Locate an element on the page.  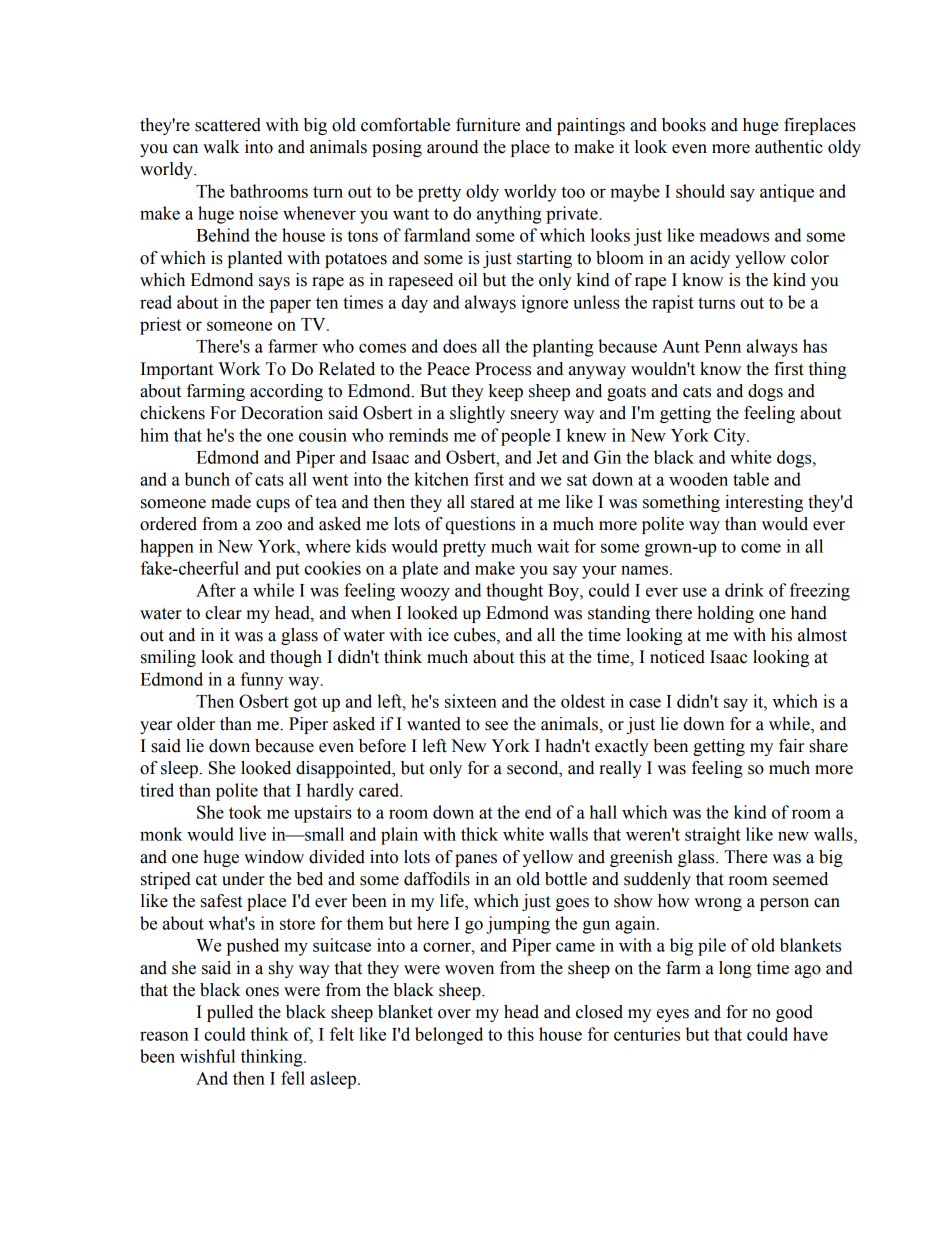
thick is located at coordinates (479, 834).
